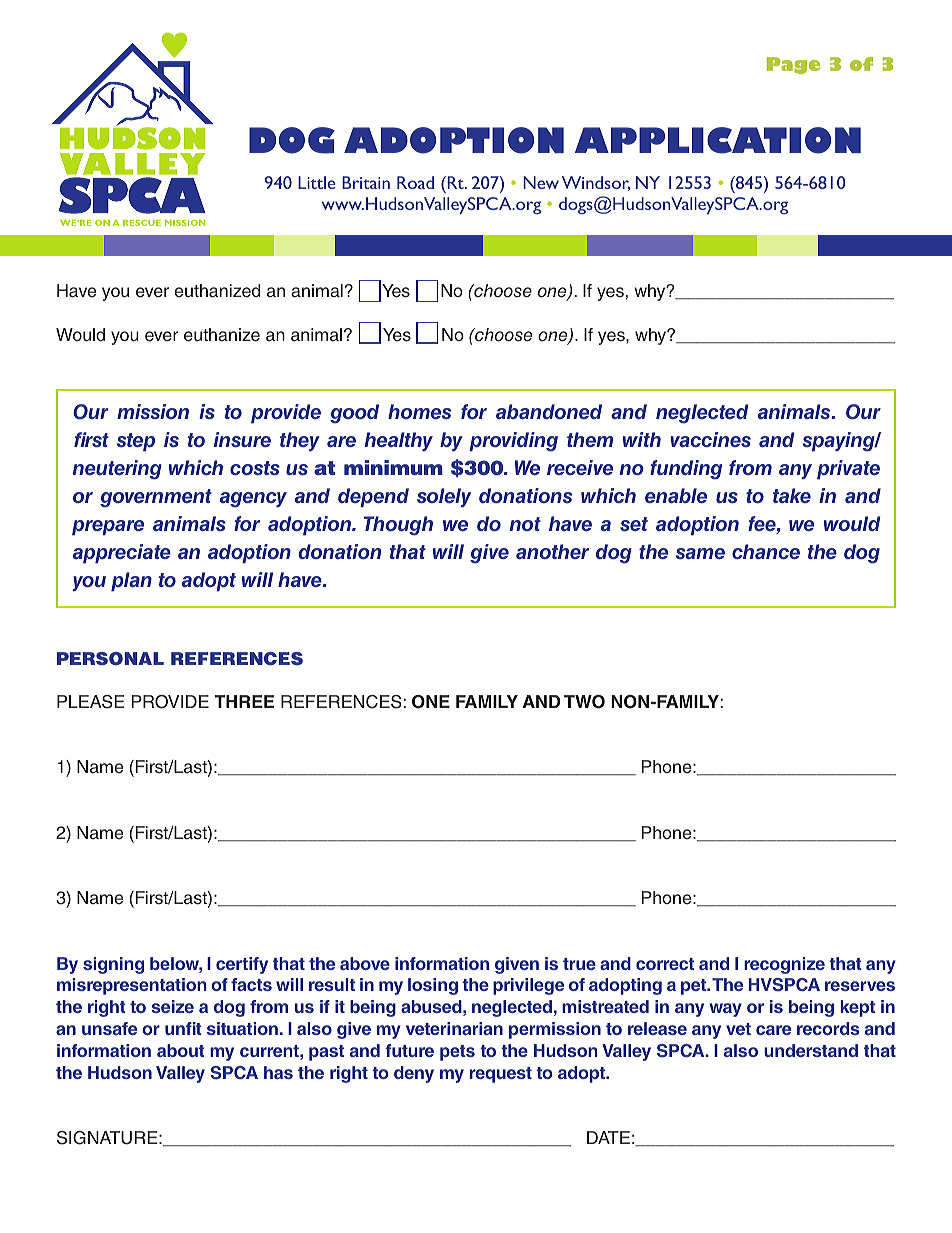  I want to click on Little, so click(316, 182).
